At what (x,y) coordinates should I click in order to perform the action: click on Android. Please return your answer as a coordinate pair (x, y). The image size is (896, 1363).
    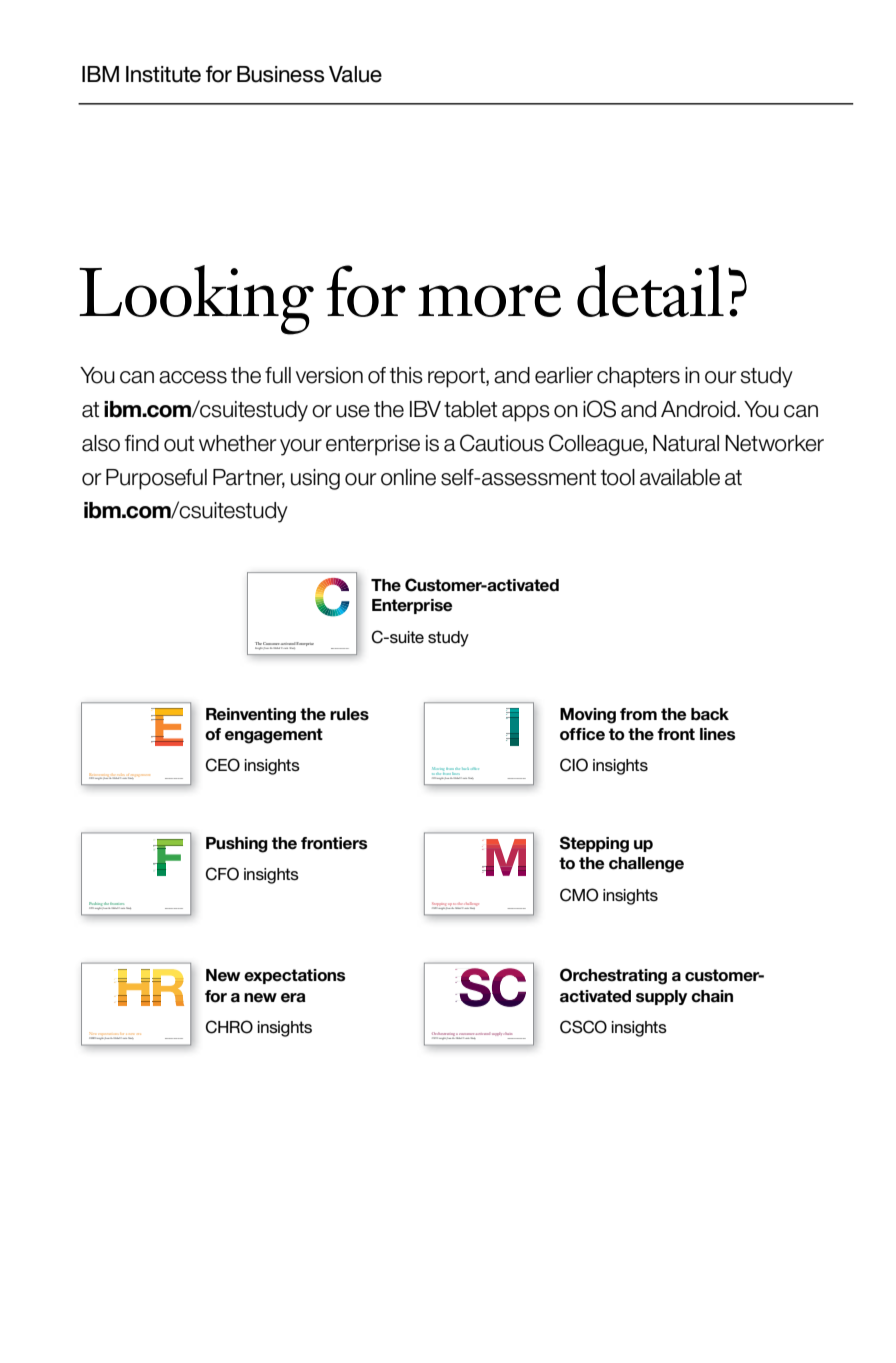
    Looking at the image, I should click on (699, 409).
